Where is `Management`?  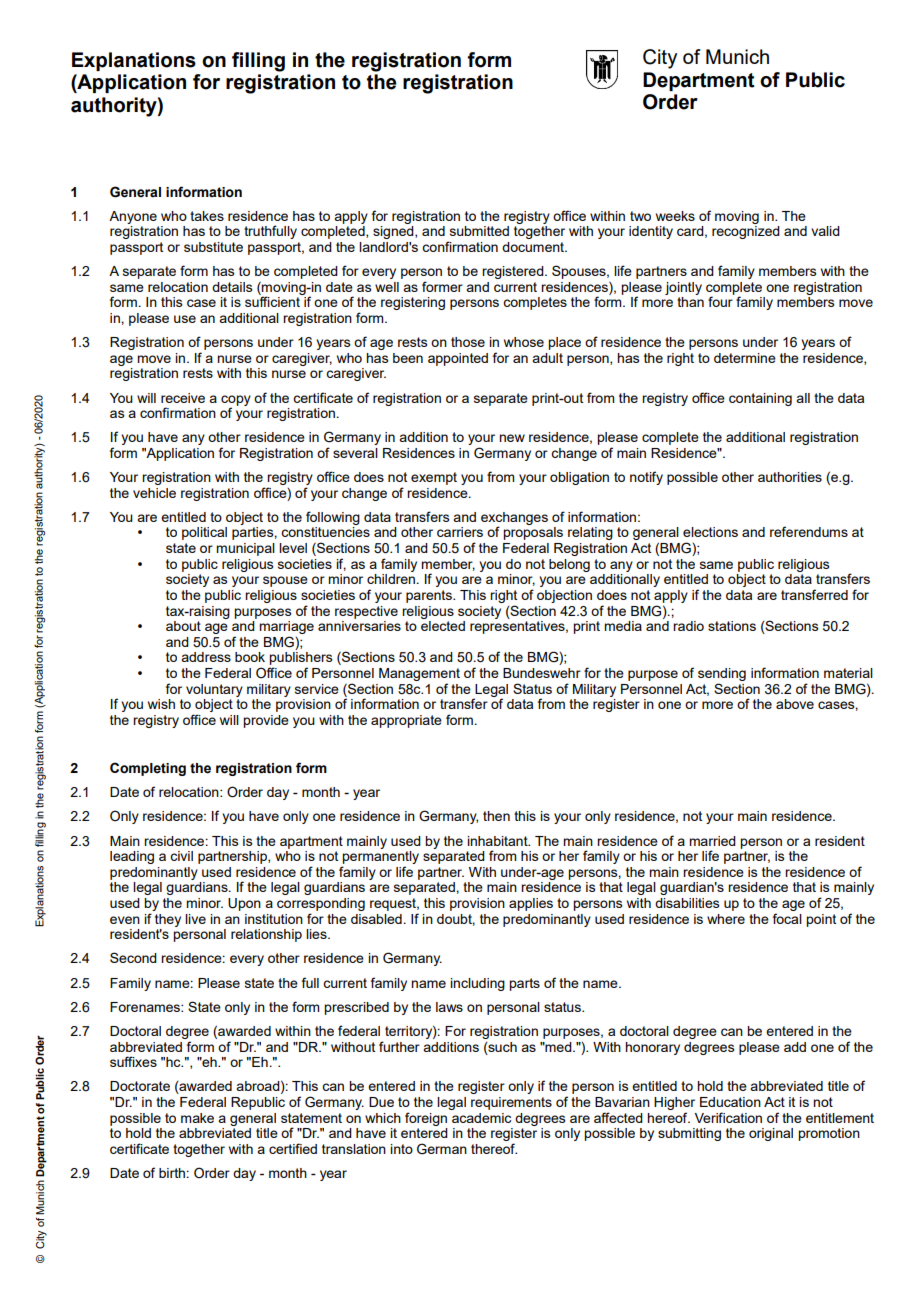
Management is located at coordinates (419, 674).
